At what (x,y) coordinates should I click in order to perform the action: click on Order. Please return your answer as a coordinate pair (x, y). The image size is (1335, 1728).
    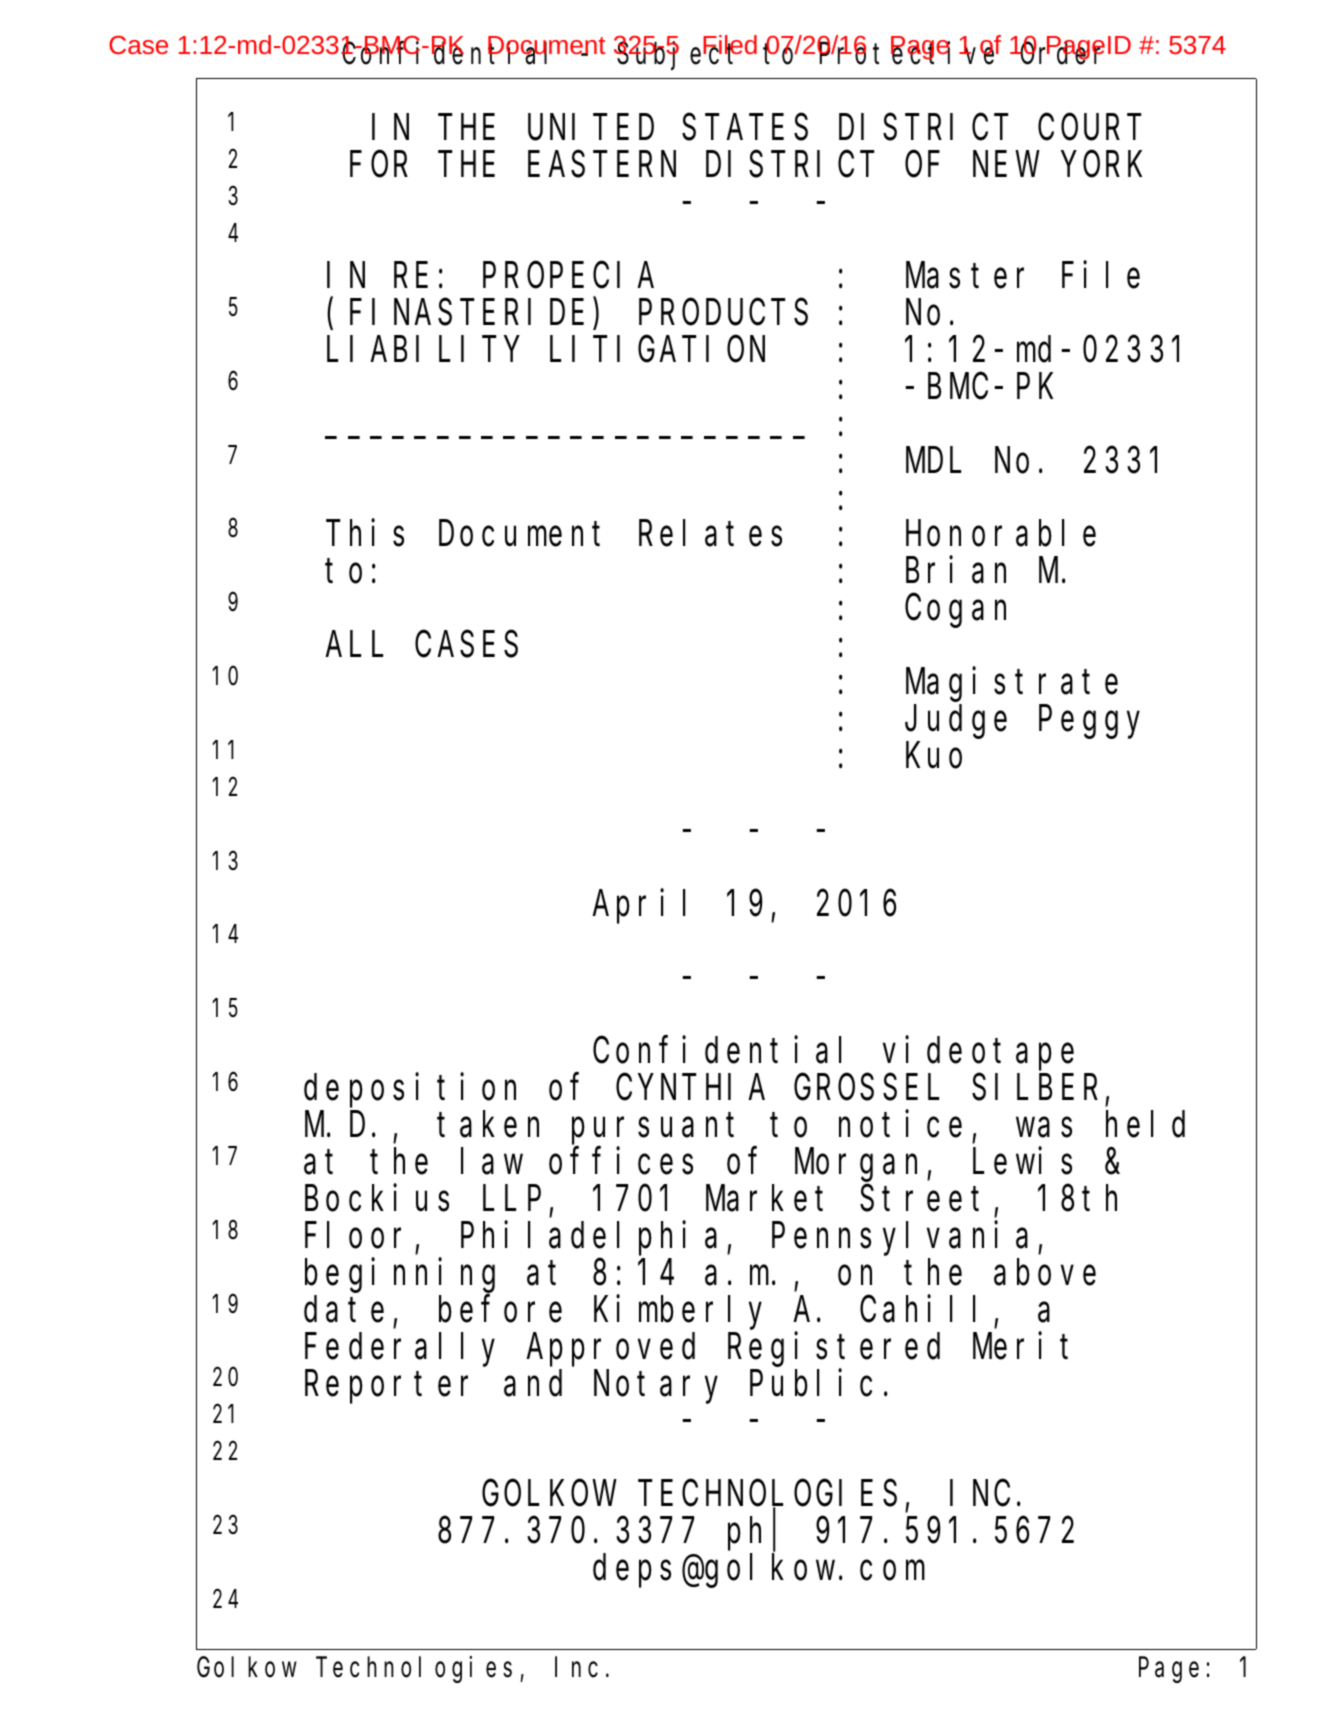
    Looking at the image, I should click on (1064, 53).
